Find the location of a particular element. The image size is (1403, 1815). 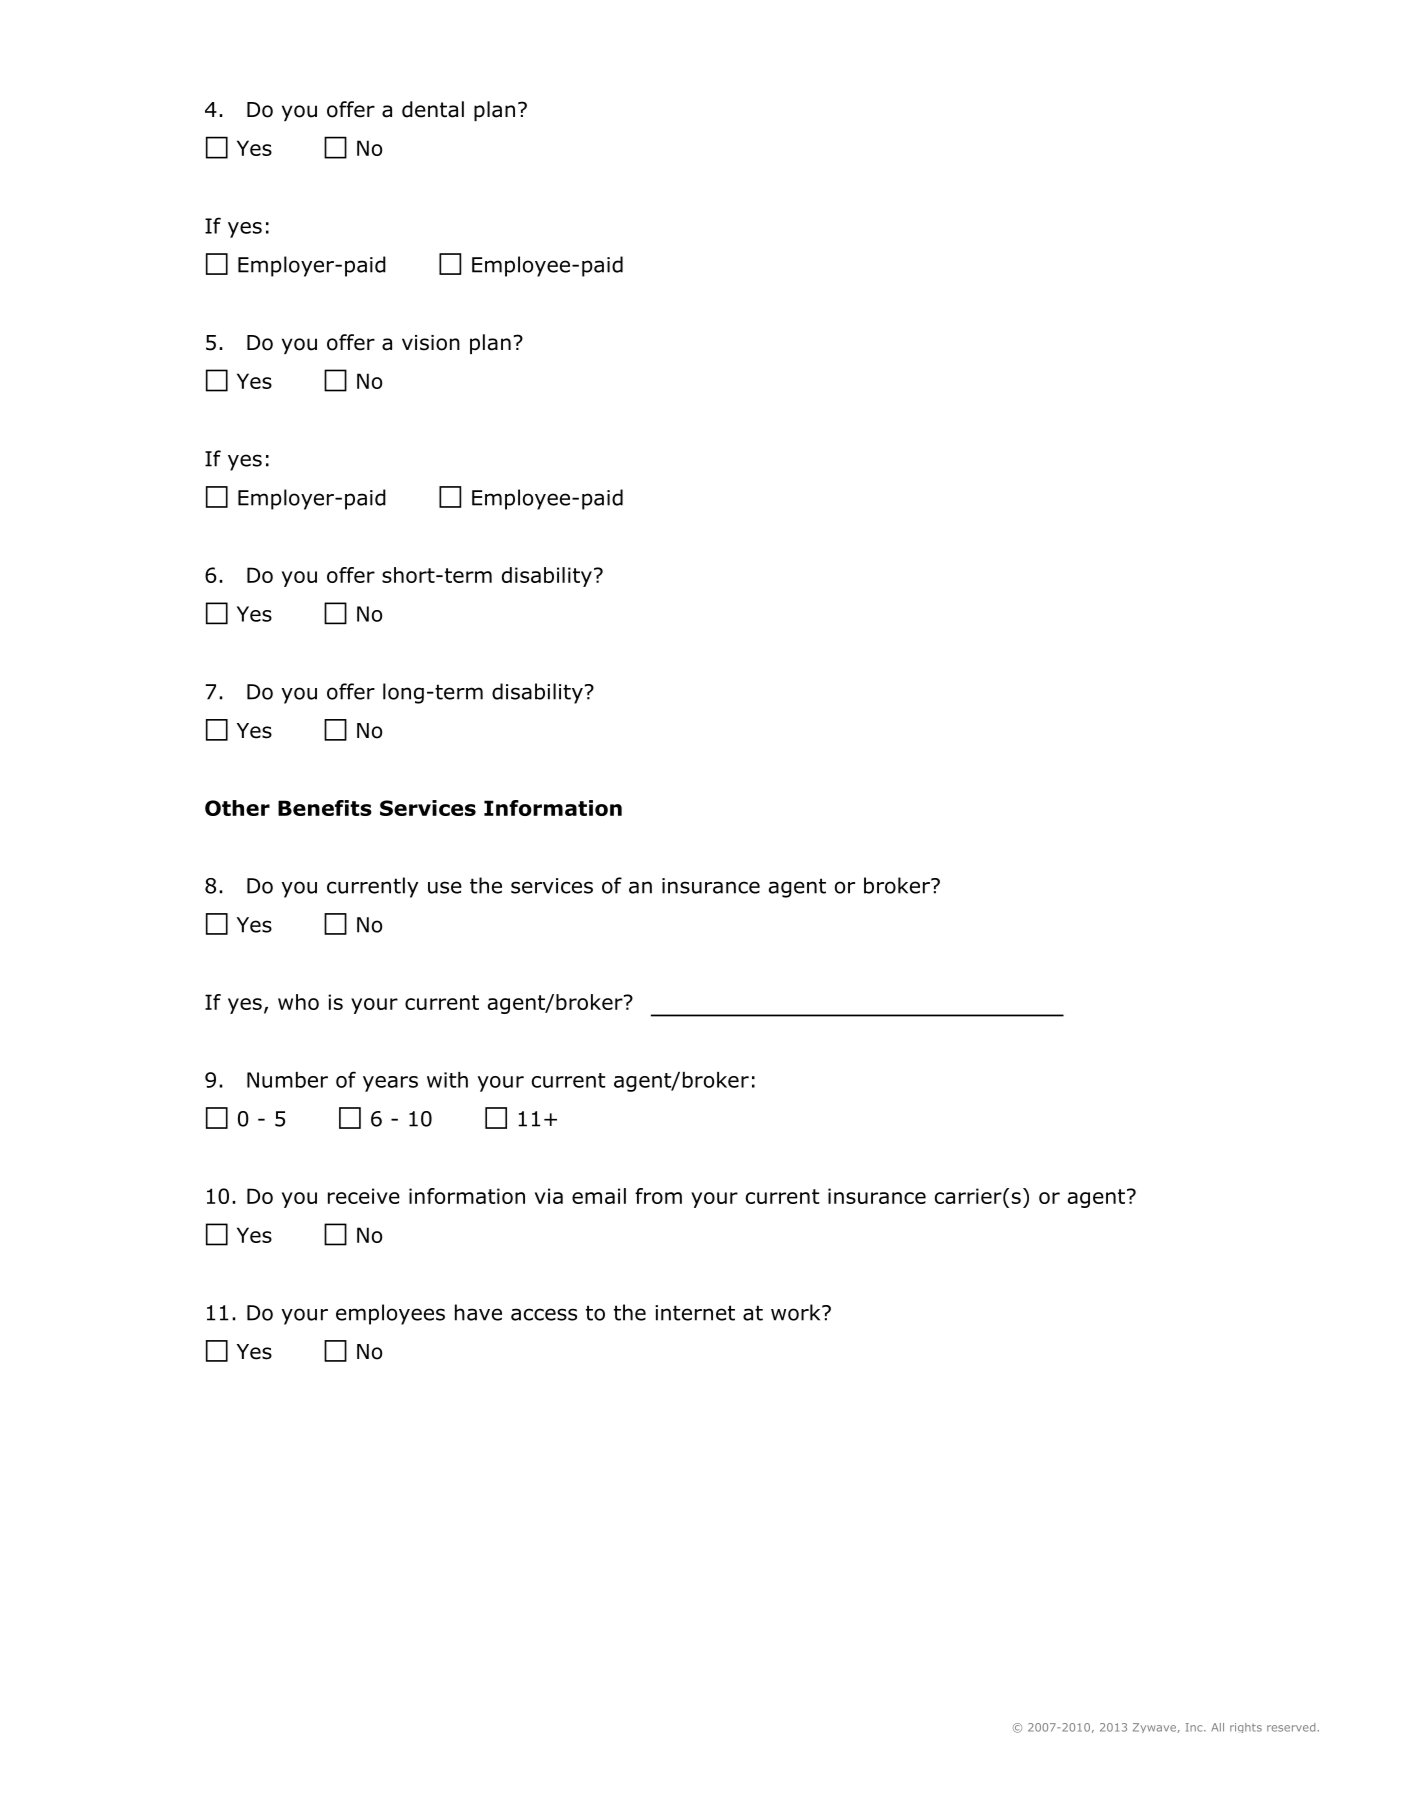

have is located at coordinates (478, 1312).
